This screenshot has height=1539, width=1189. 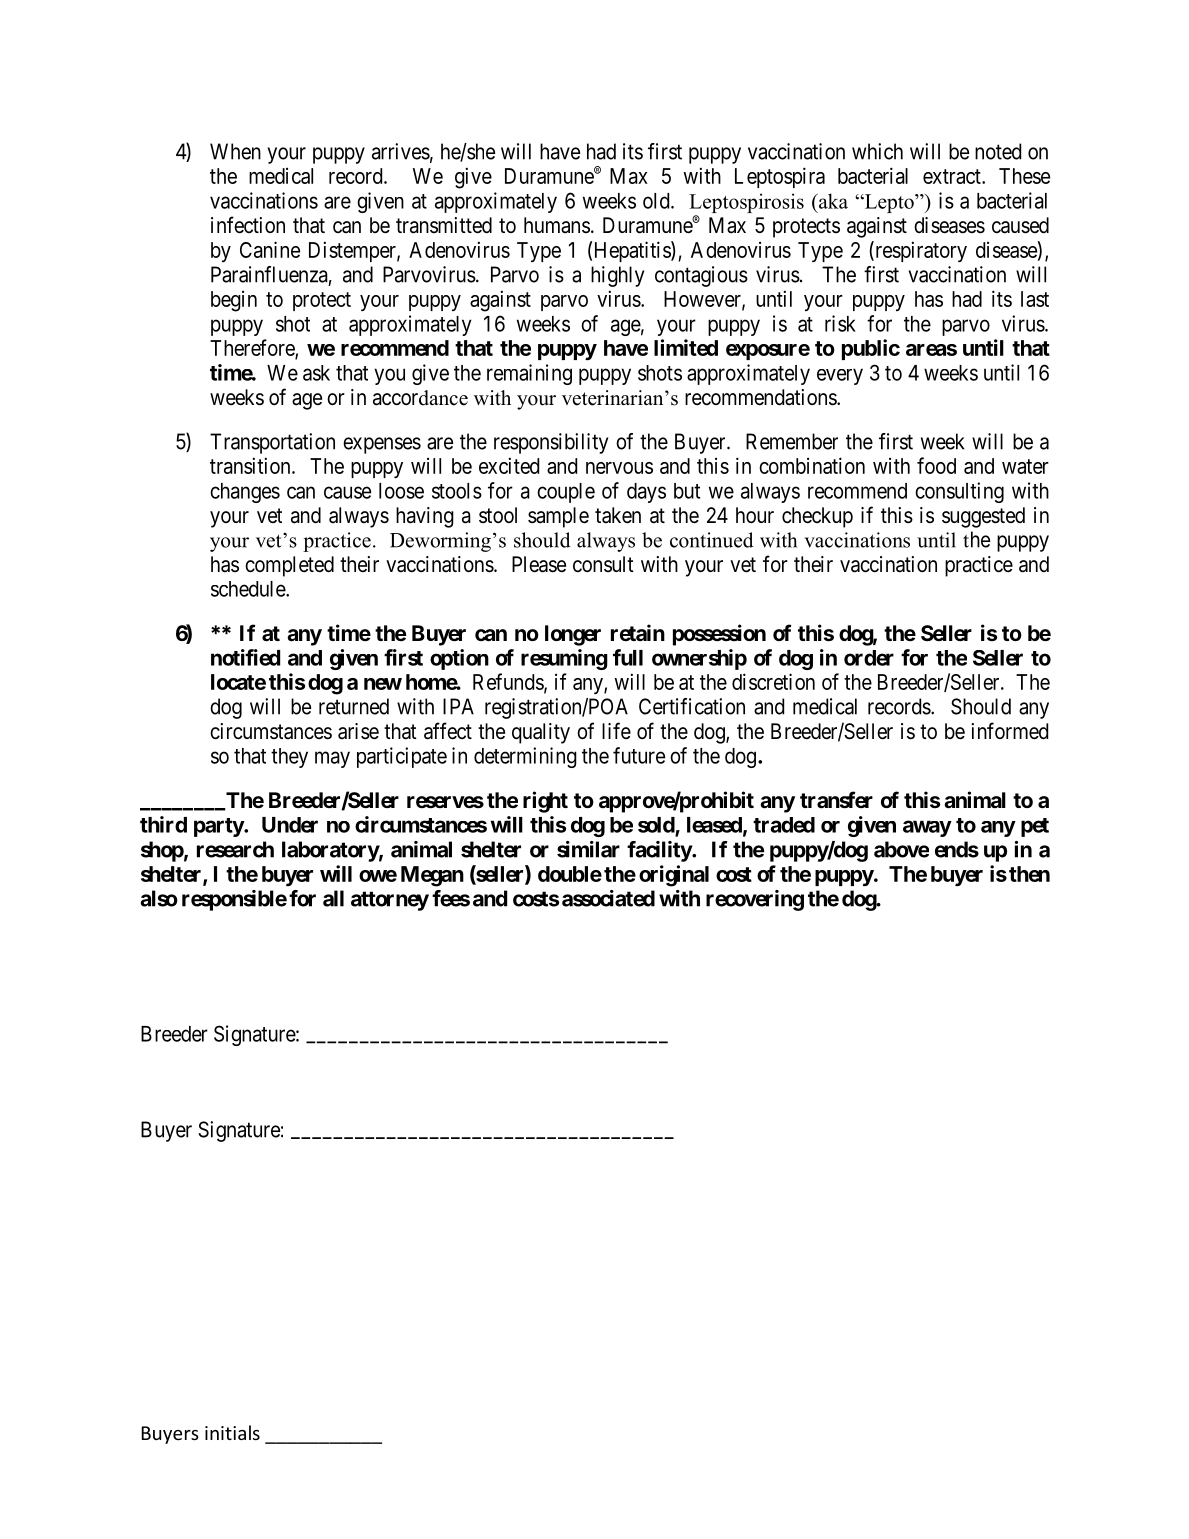 I want to click on then, so click(x=1029, y=874).
